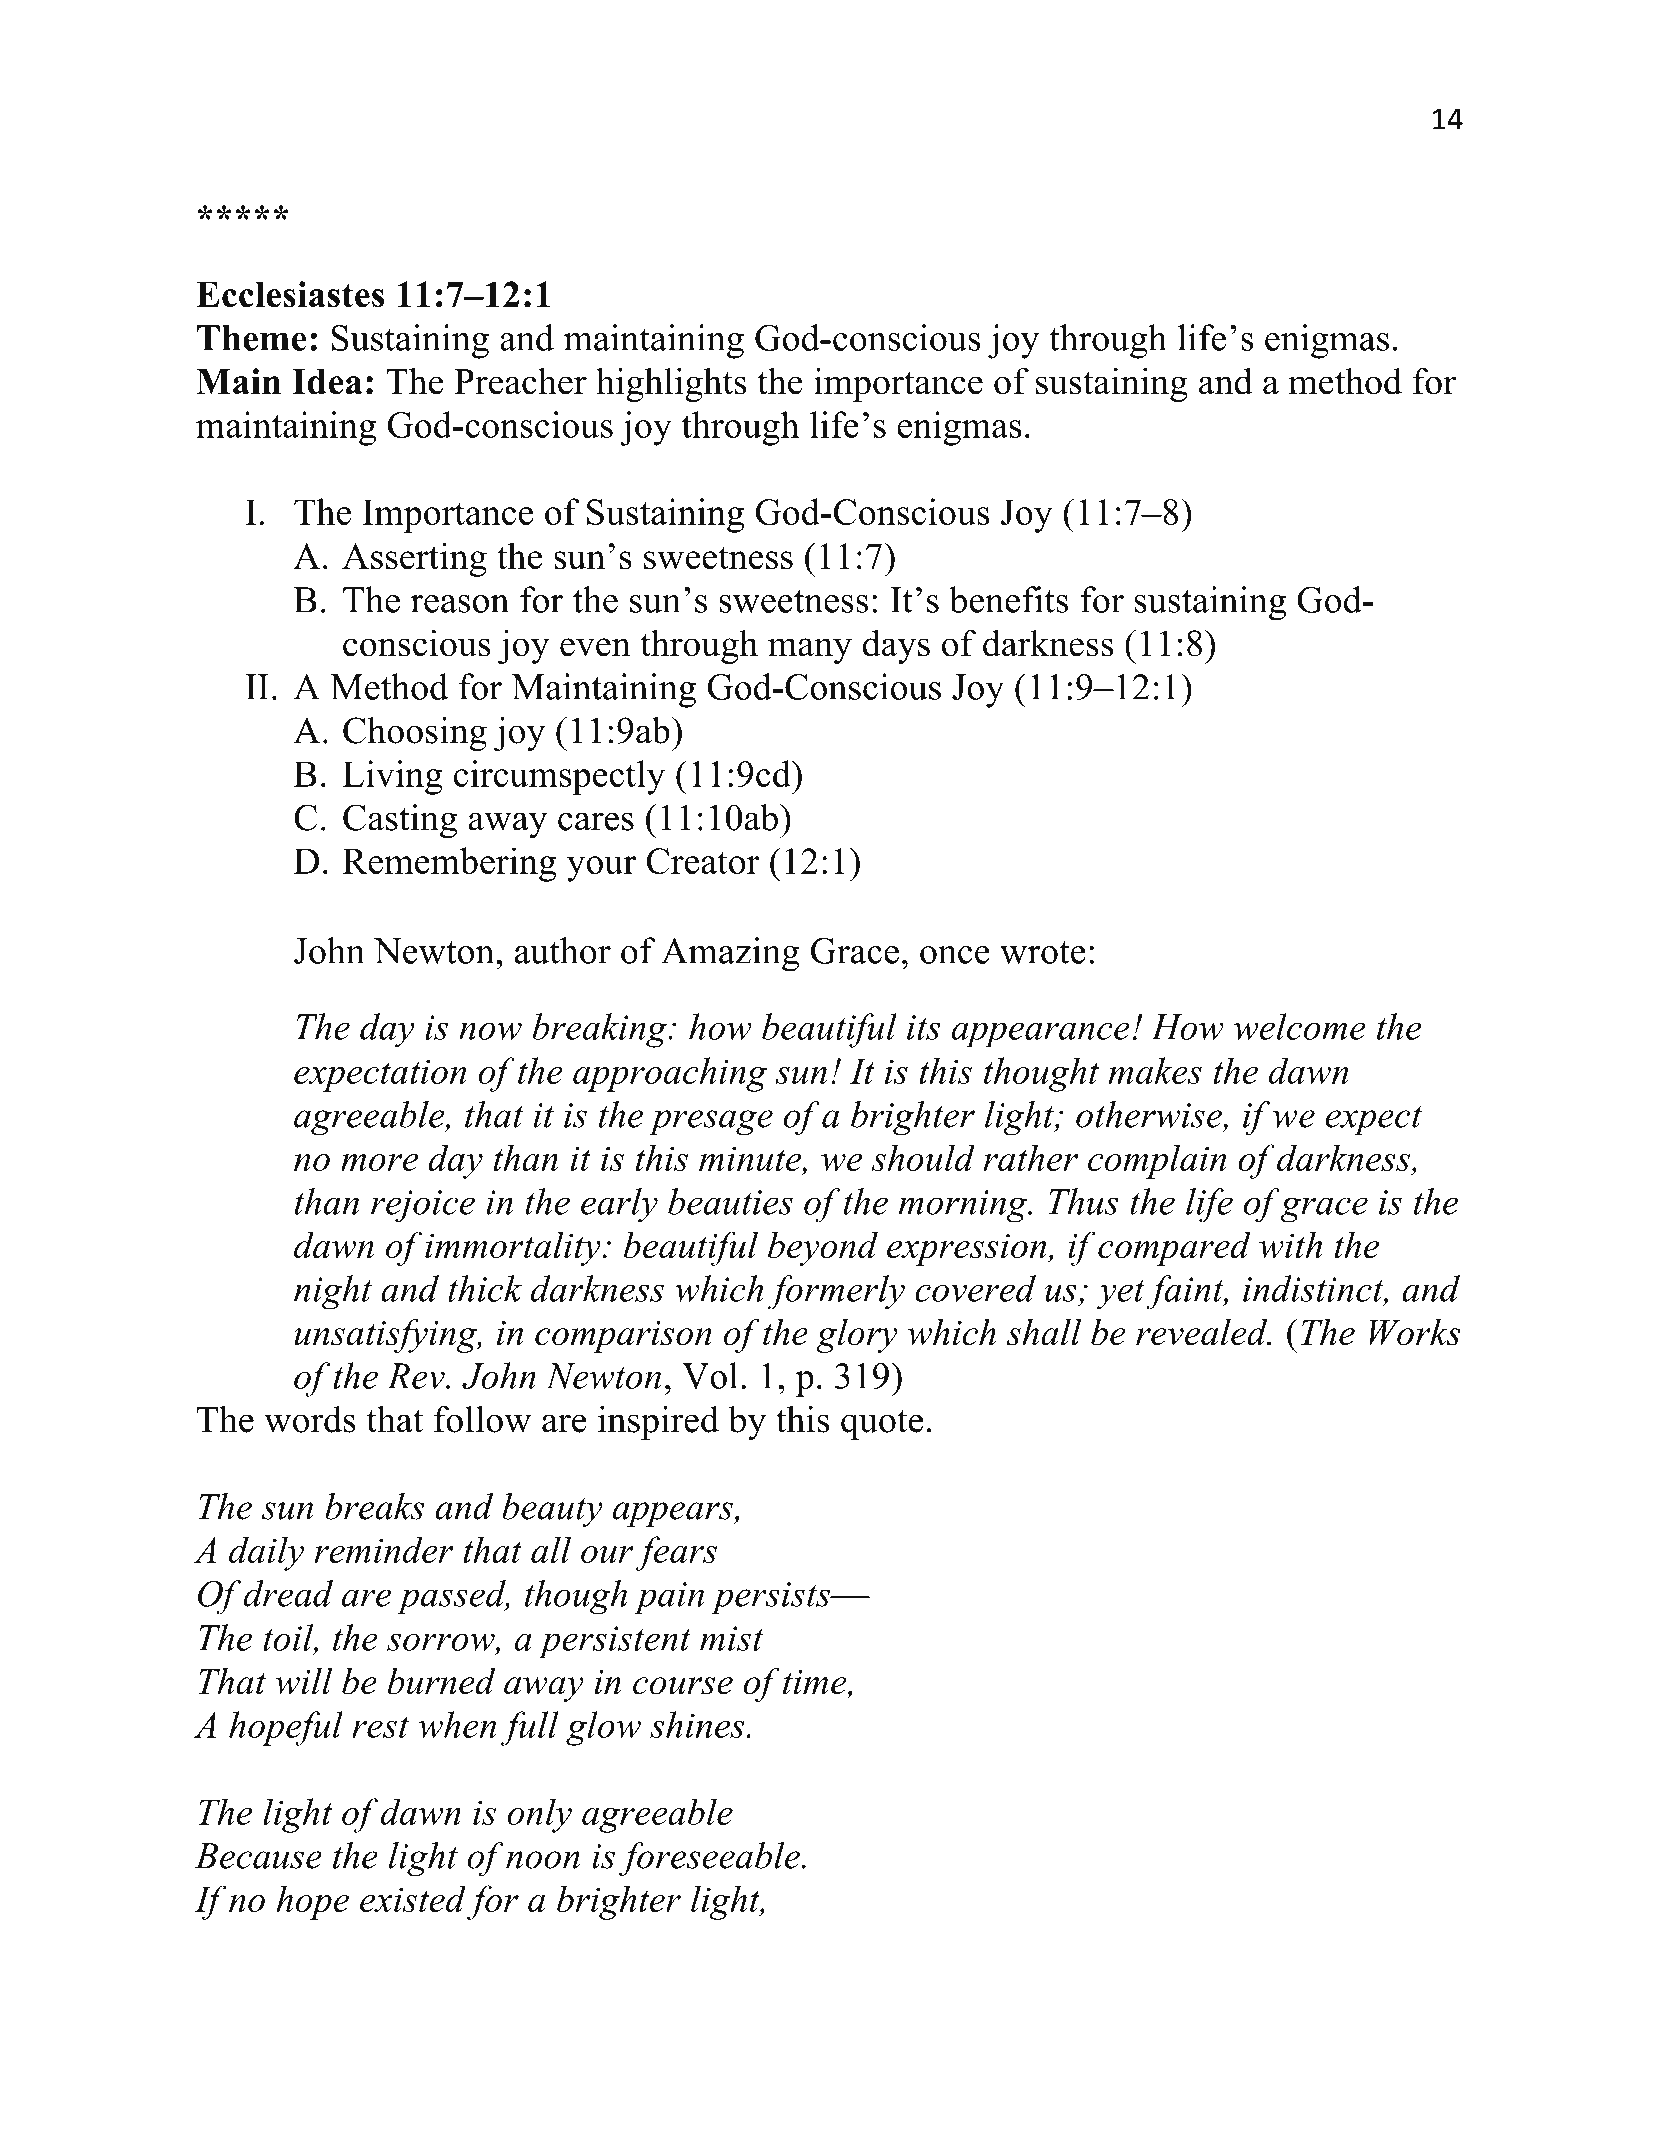 This screenshot has width=1658, height=2145. I want to click on Works, so click(1415, 1332).
